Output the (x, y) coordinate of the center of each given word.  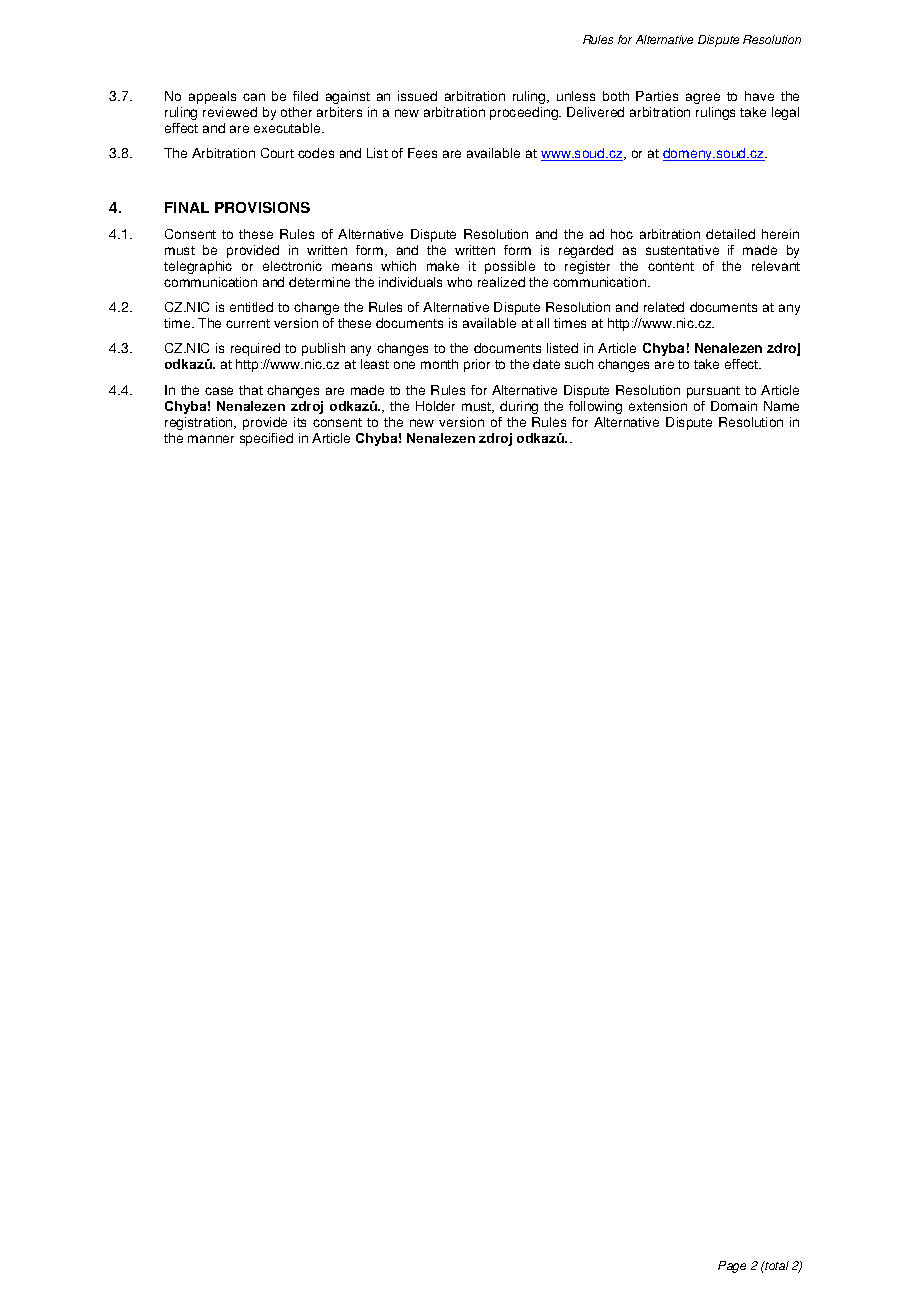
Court (277, 153)
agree (703, 98)
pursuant (713, 392)
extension (658, 406)
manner (211, 439)
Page (732, 1267)
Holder (435, 406)
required (255, 349)
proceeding (525, 113)
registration (200, 423)
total (776, 1265)
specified (266, 439)
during (519, 407)
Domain (734, 406)
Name (781, 406)
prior (477, 365)
